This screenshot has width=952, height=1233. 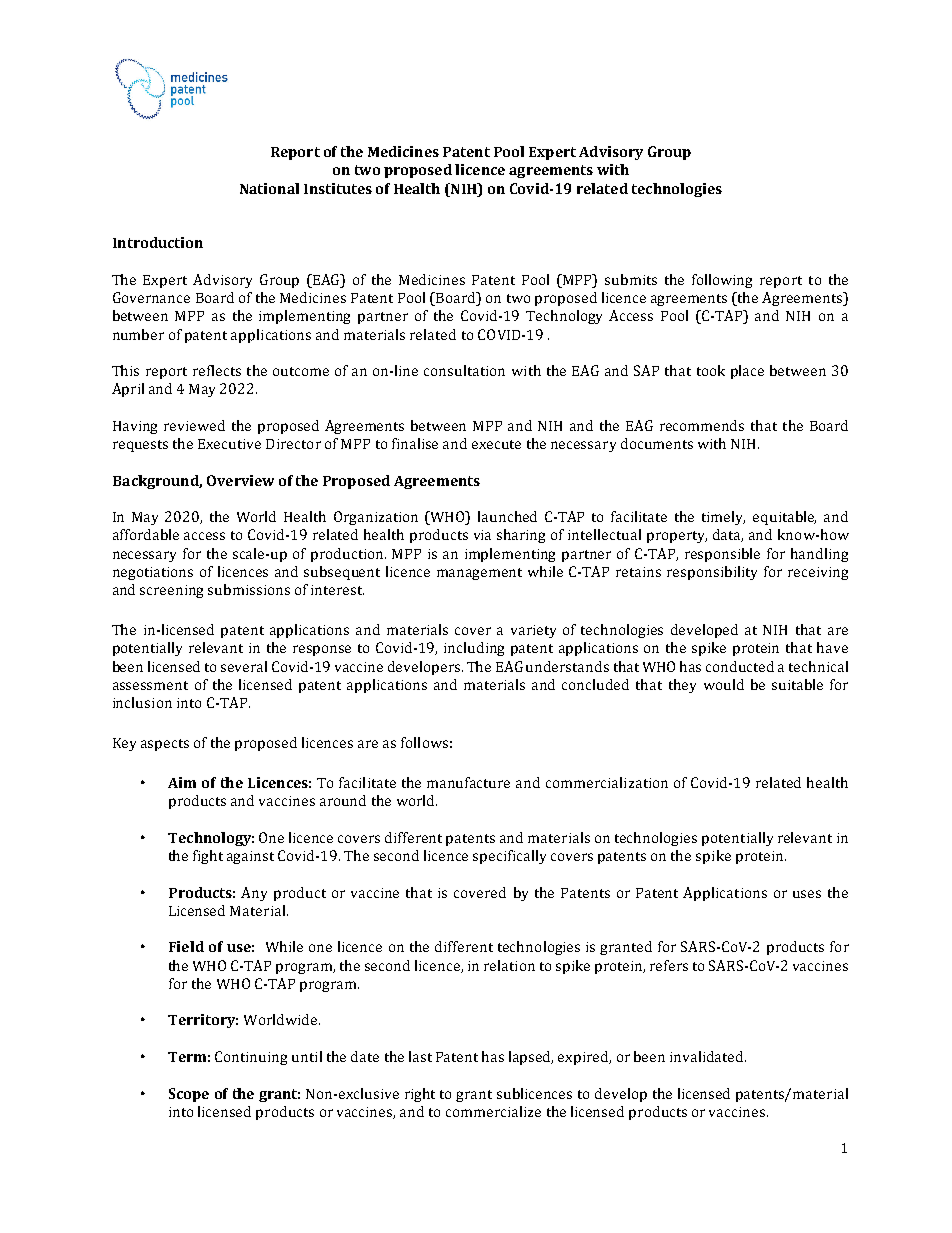 What do you see at coordinates (338, 188) in the screenshot?
I see `Institutes` at bounding box center [338, 188].
